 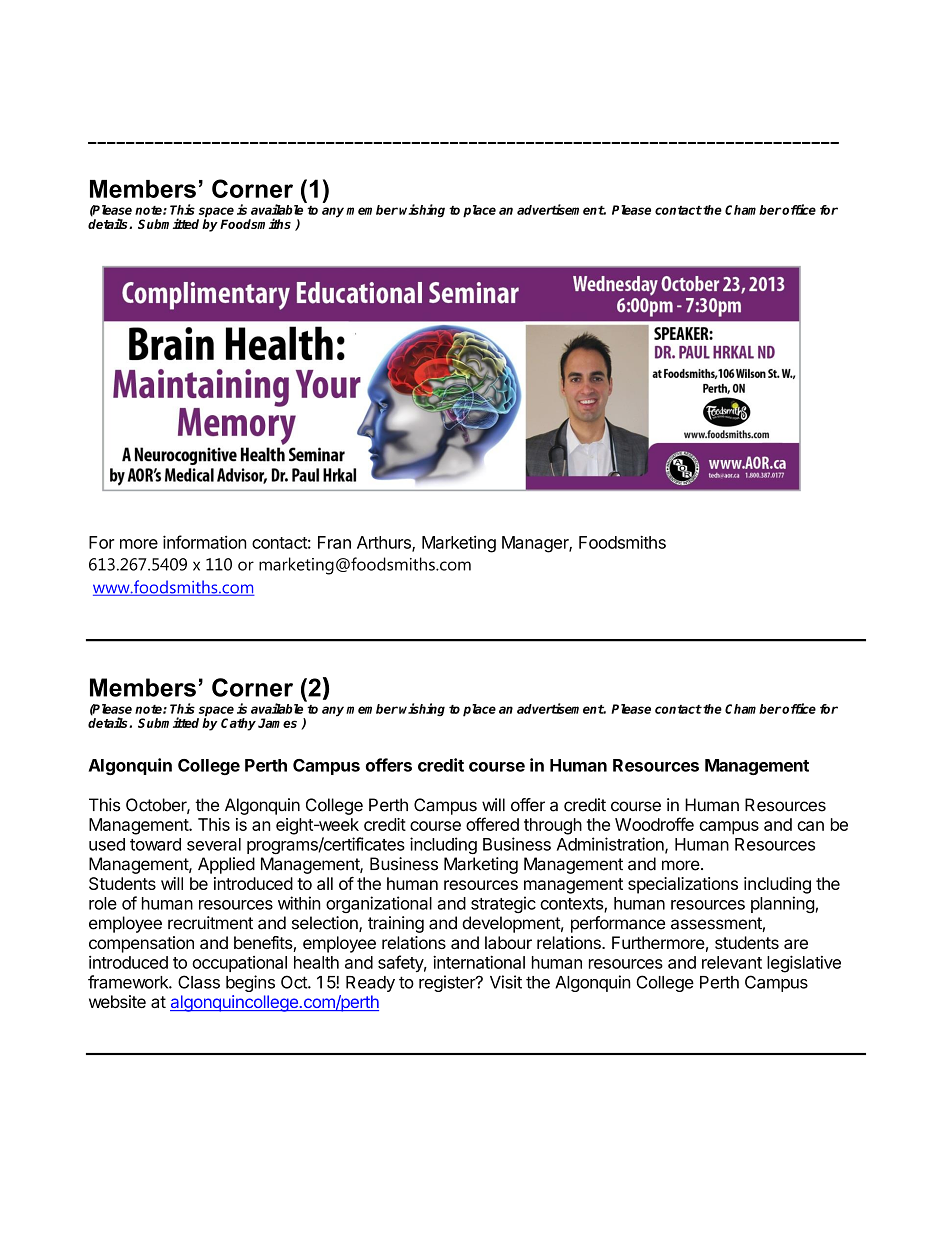 What do you see at coordinates (810, 826) in the screenshot?
I see `can` at bounding box center [810, 826].
